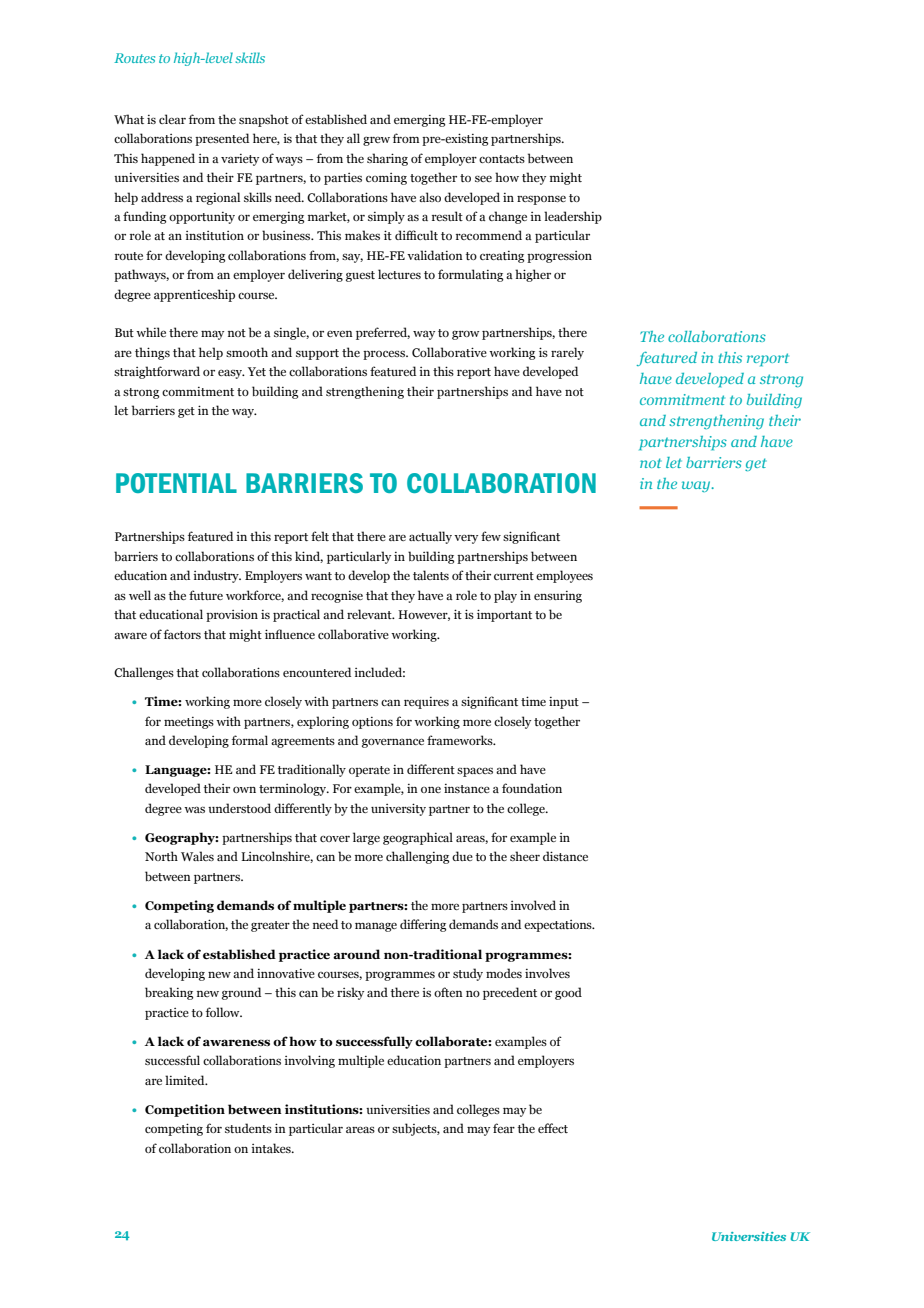 The image size is (924, 1308). Describe the element at coordinates (343, 179) in the image. I see `parties` at that location.
